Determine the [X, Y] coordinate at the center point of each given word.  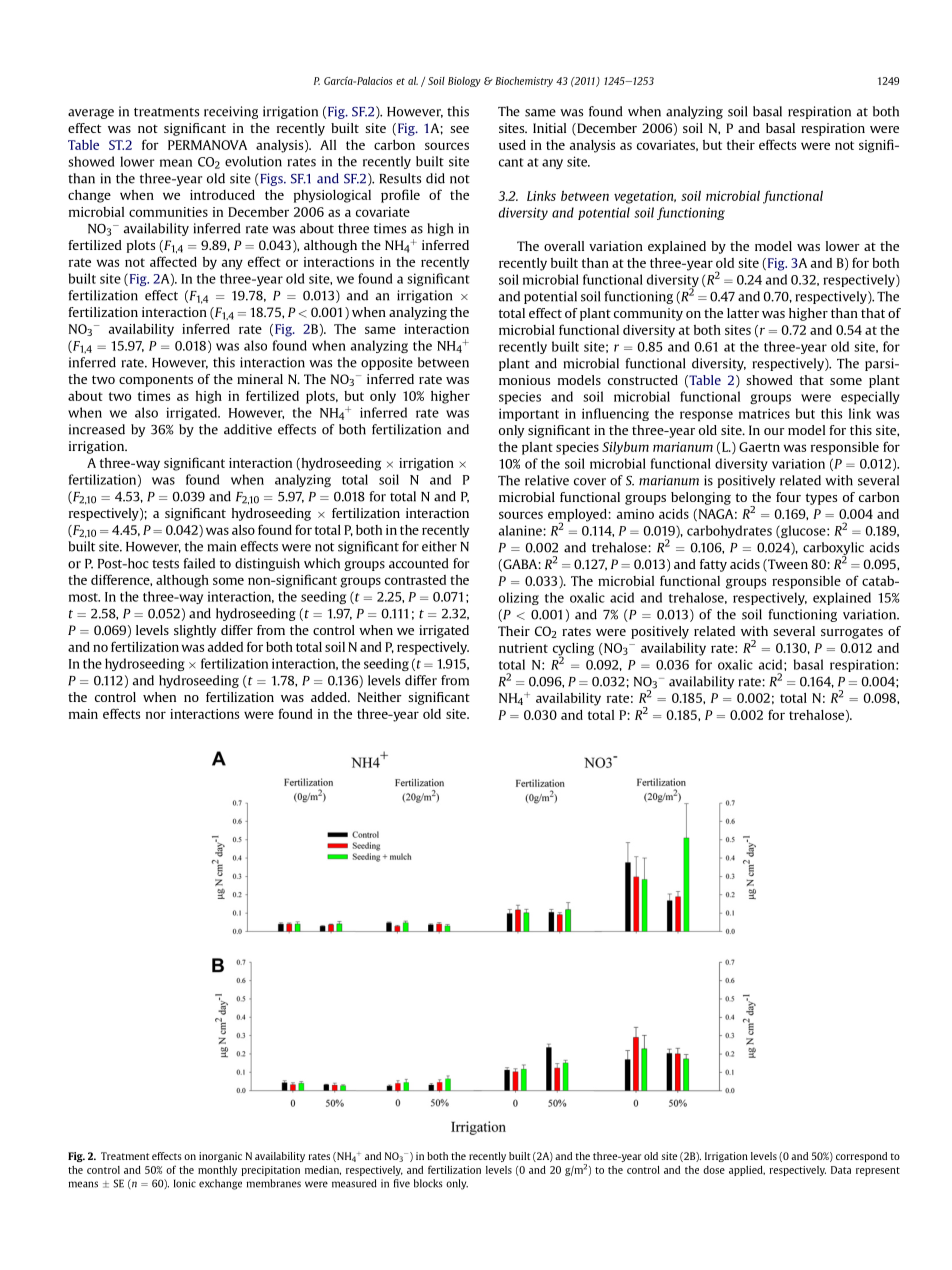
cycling [573, 650]
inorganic [220, 1157]
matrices [764, 413]
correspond [861, 1157]
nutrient [523, 648]
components [156, 381]
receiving [231, 112]
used [512, 145]
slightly [195, 631]
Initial [549, 128]
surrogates [852, 633]
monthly [217, 1171]
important [529, 414]
